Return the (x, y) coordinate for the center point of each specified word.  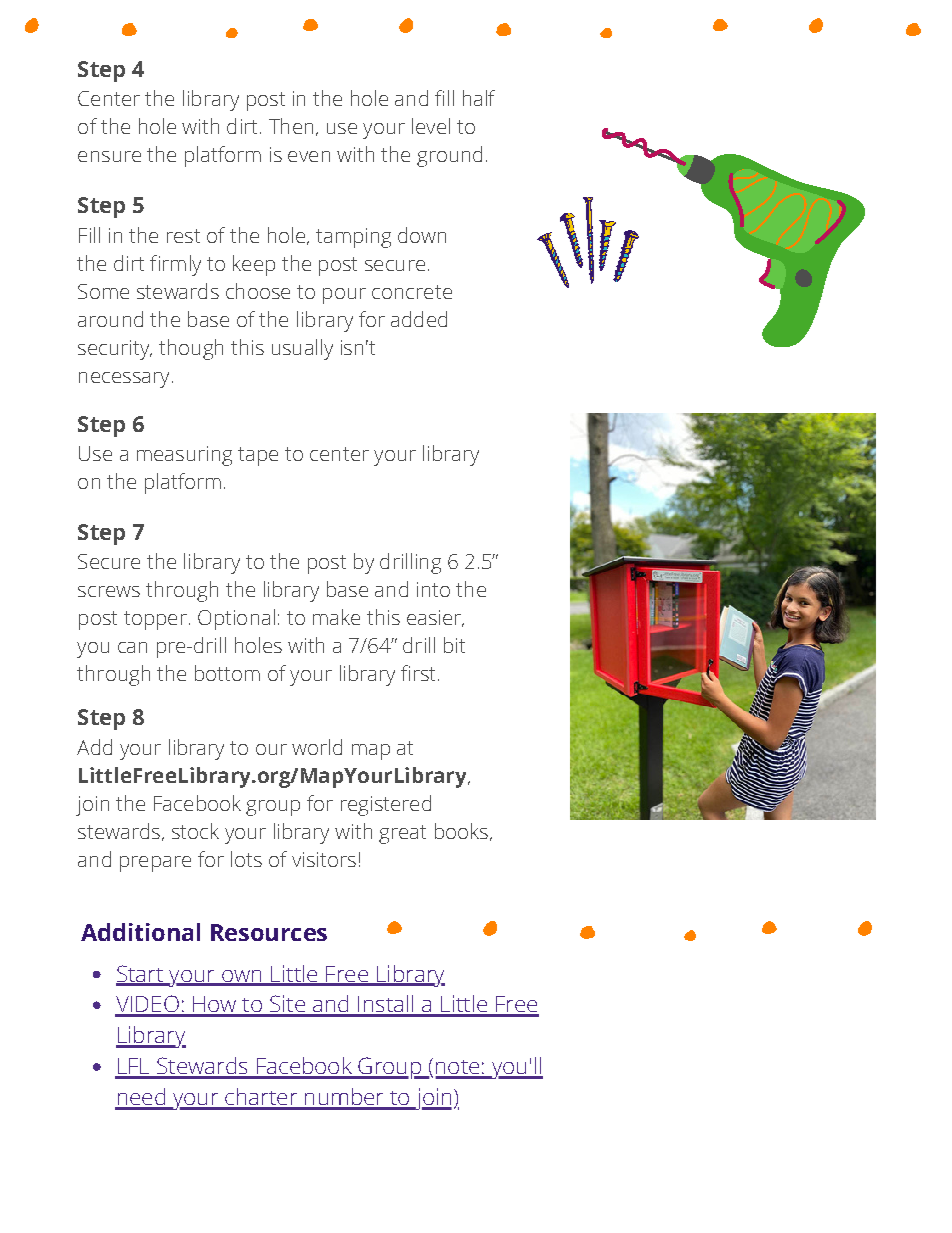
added (419, 319)
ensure (109, 156)
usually (302, 349)
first (418, 673)
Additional (140, 932)
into (433, 589)
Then (291, 126)
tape (258, 456)
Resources (269, 932)
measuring (184, 456)
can (132, 647)
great (402, 834)
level (431, 126)
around (110, 319)
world (317, 747)
